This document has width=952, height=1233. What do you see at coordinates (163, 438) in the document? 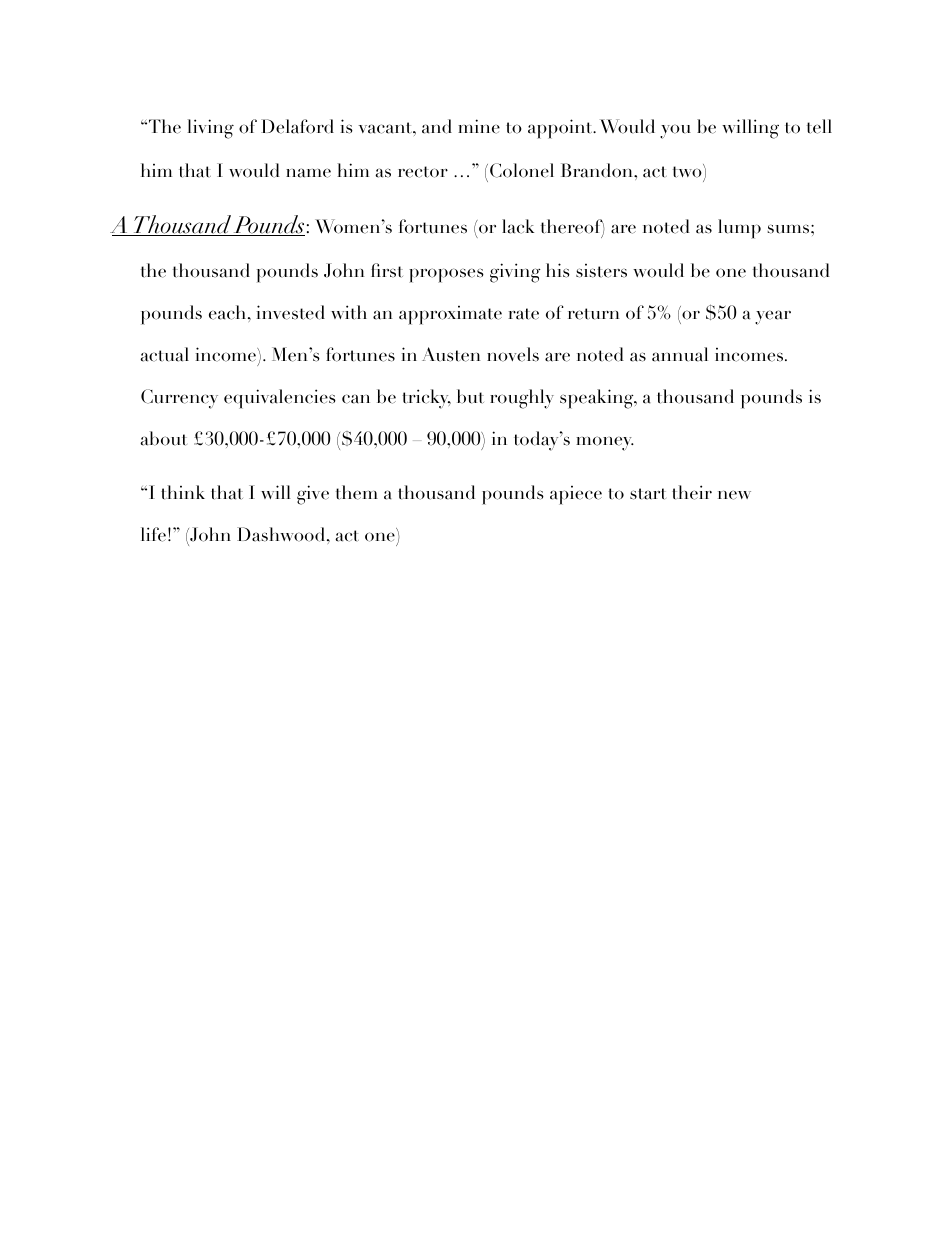
I see `about` at bounding box center [163, 438].
